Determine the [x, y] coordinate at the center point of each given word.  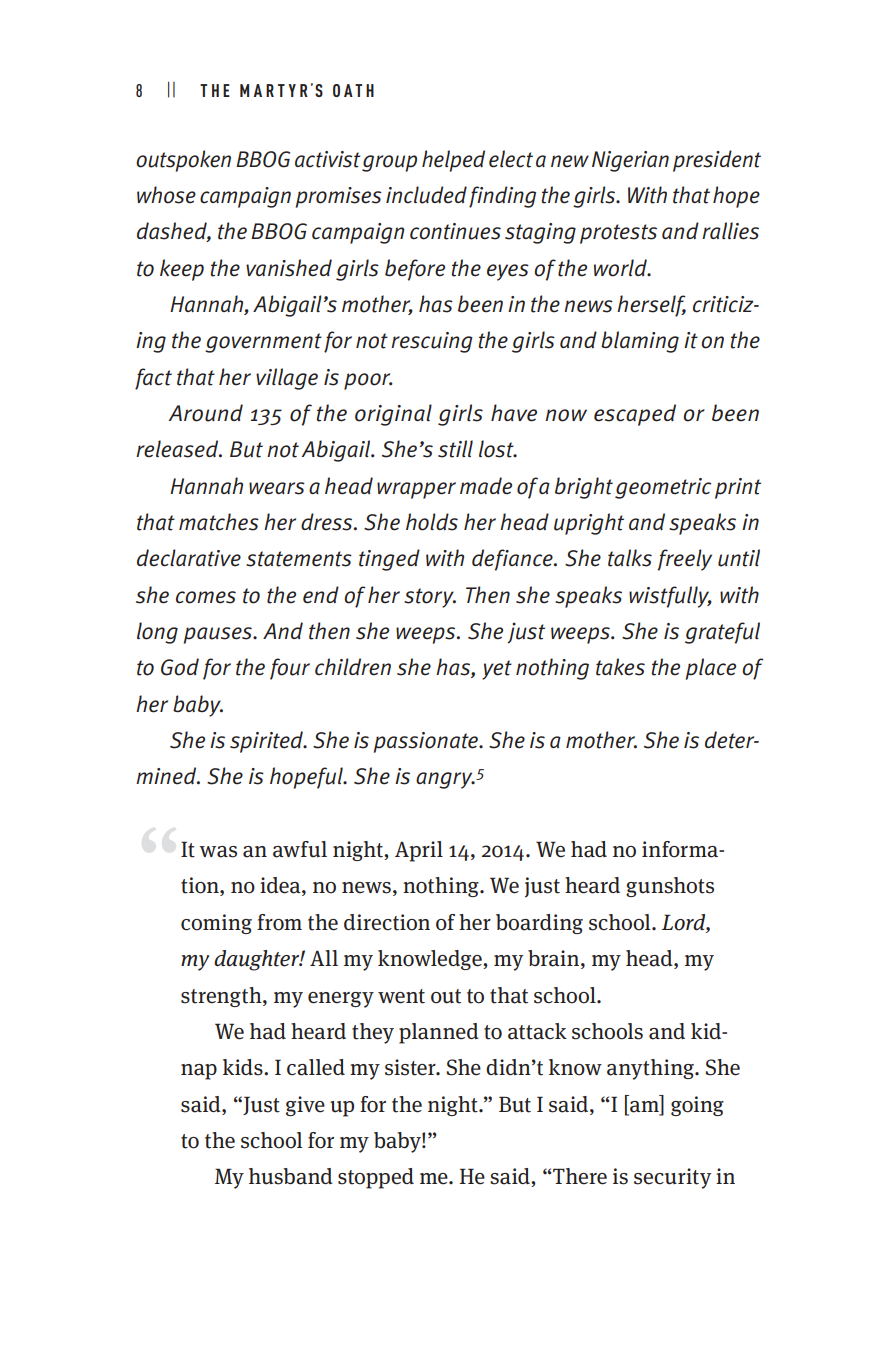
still [455, 449]
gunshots [670, 887]
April [419, 851]
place [711, 669]
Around [205, 413]
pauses [219, 635]
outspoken [183, 161]
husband [291, 1176]
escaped [635, 415]
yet [497, 670]
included [426, 195]
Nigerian [630, 161]
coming [216, 924]
